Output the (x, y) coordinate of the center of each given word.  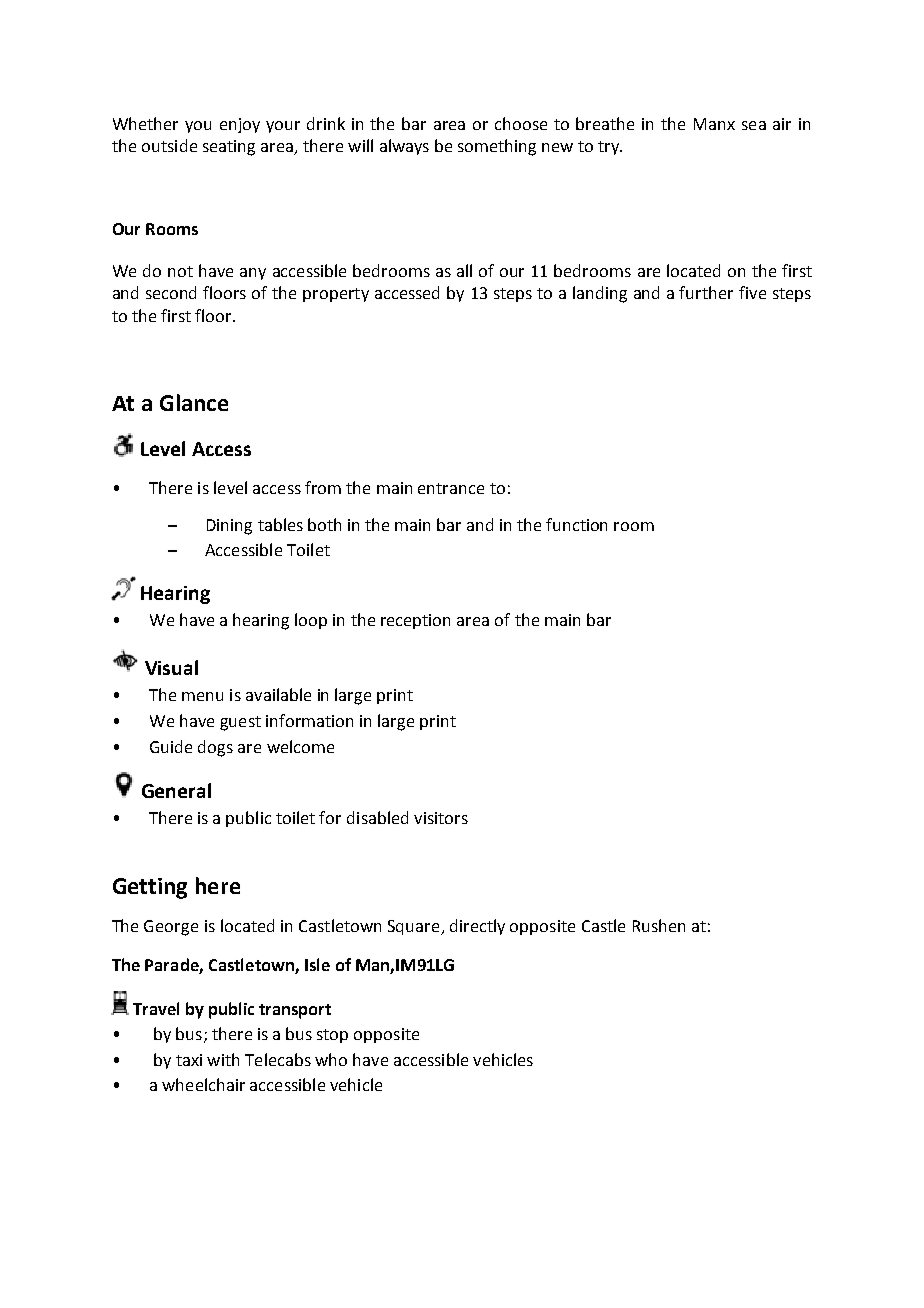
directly (477, 927)
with (223, 1059)
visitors (441, 818)
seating (229, 148)
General (176, 790)
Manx (714, 124)
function (576, 524)
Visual (171, 667)
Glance (194, 402)
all (464, 270)
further (706, 292)
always (404, 147)
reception (415, 621)
